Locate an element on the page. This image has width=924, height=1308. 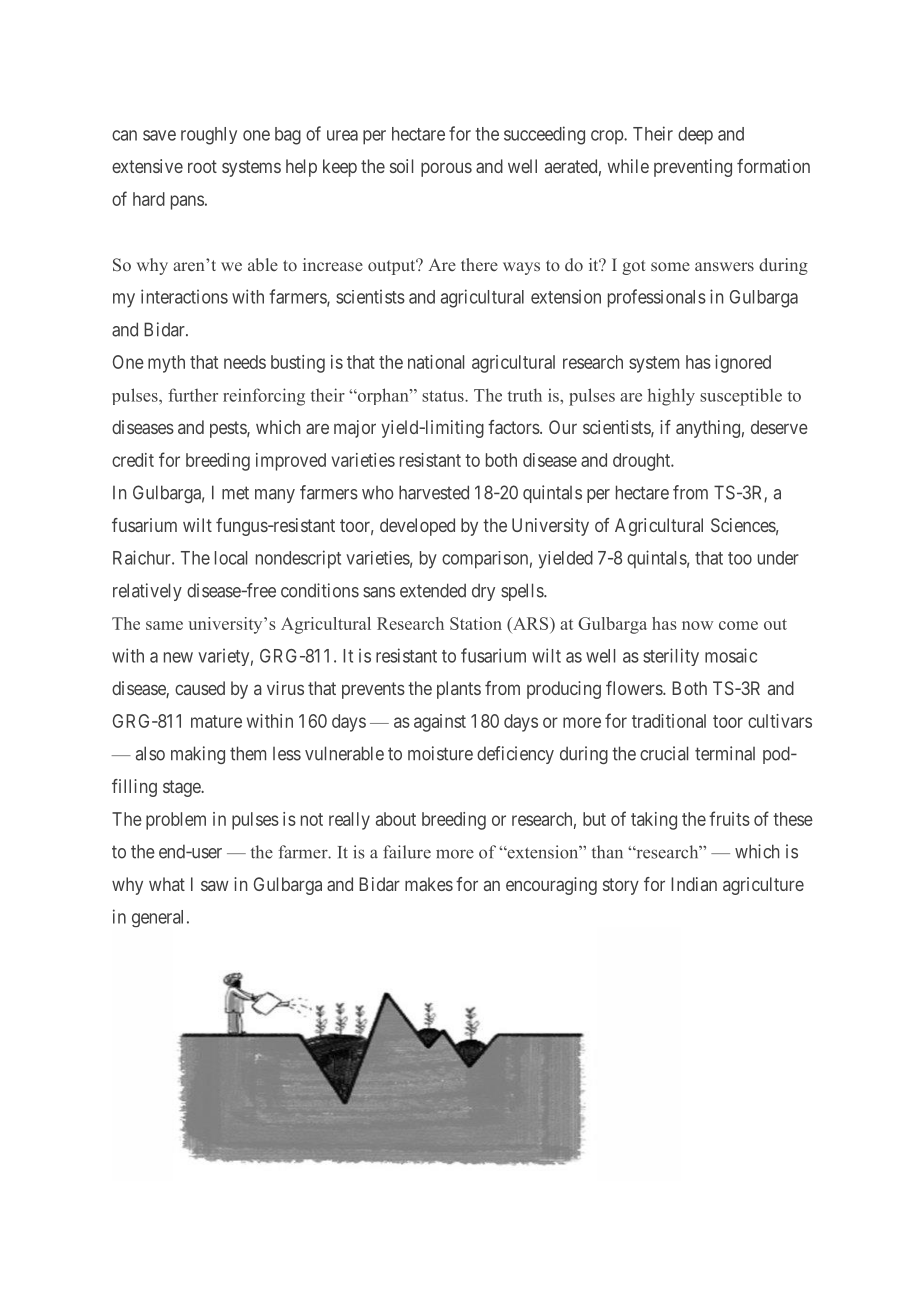
developed is located at coordinates (417, 527).
